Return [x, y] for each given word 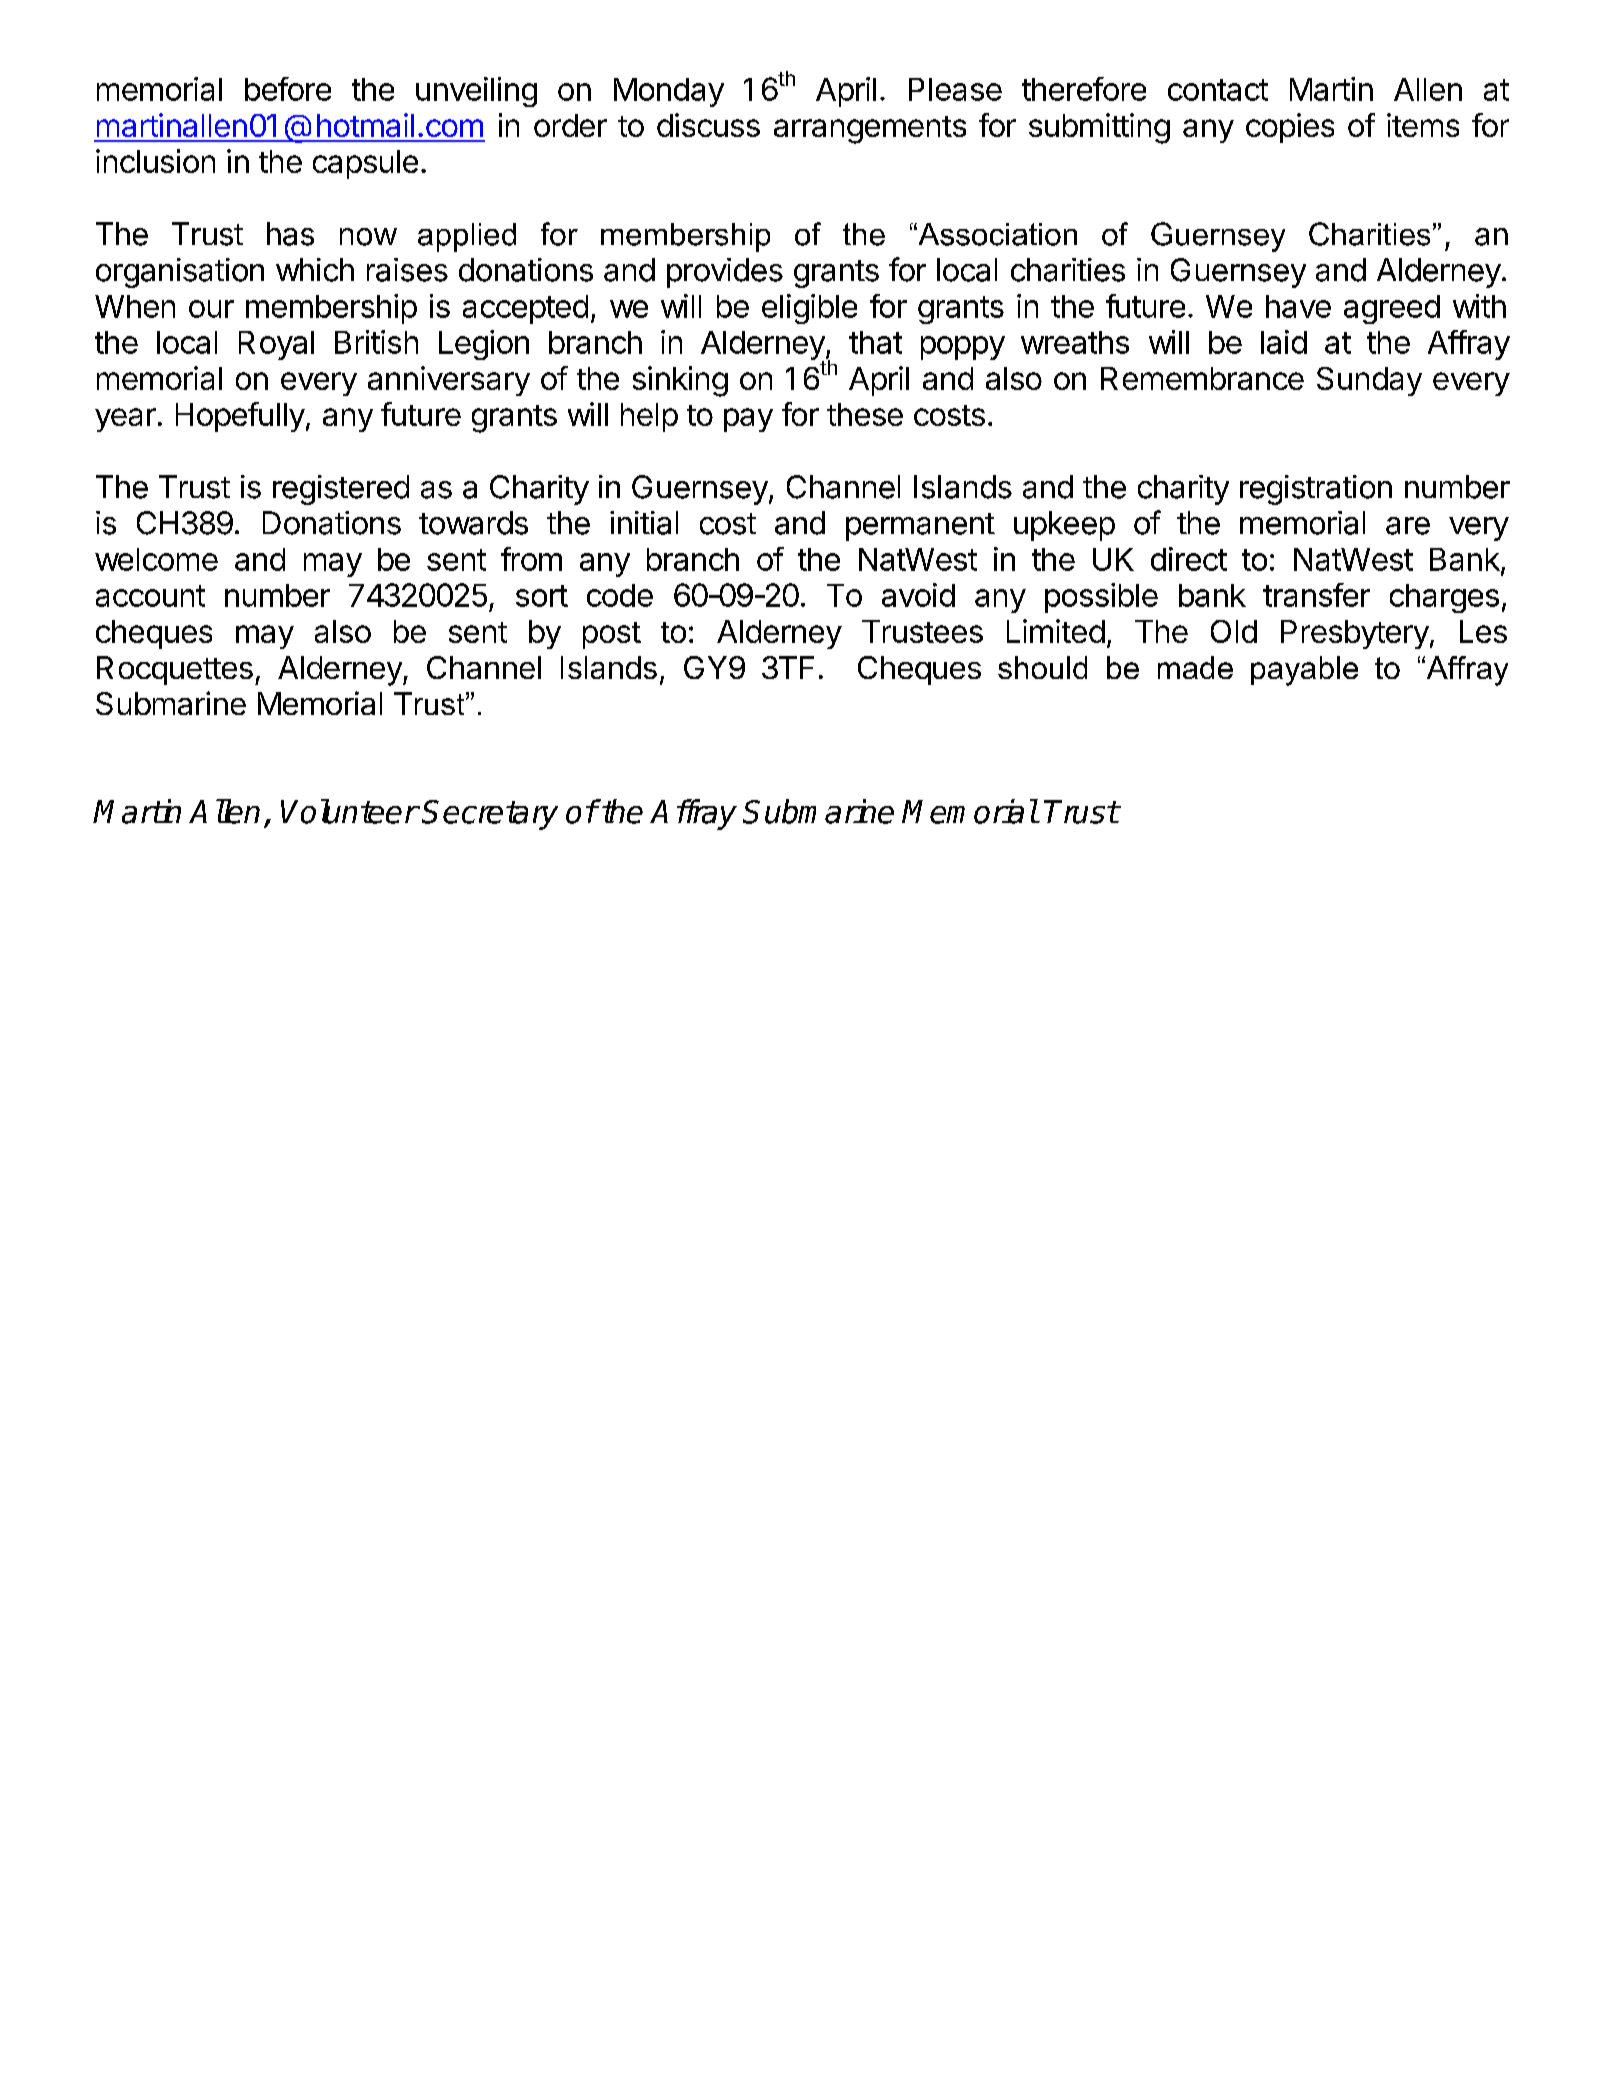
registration [1316, 490]
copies [1290, 128]
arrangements [870, 130]
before [288, 89]
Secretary [490, 815]
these [865, 414]
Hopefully [240, 417]
